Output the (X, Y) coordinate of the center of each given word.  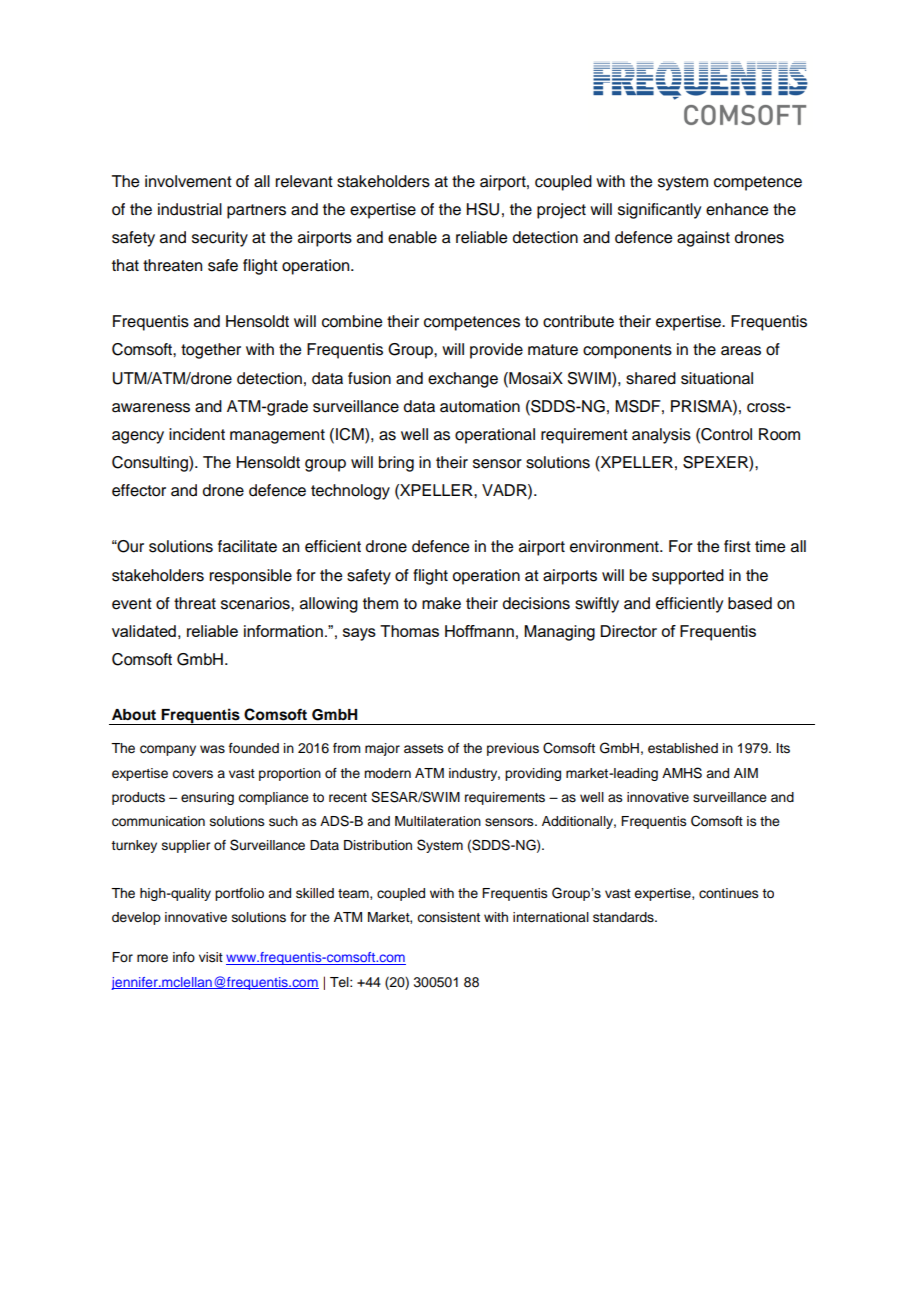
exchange (463, 380)
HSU (483, 209)
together (211, 351)
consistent (448, 917)
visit (211, 957)
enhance (737, 209)
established (683, 748)
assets (424, 748)
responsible (251, 577)
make (441, 603)
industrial (190, 209)
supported (688, 577)
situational (717, 378)
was (212, 749)
